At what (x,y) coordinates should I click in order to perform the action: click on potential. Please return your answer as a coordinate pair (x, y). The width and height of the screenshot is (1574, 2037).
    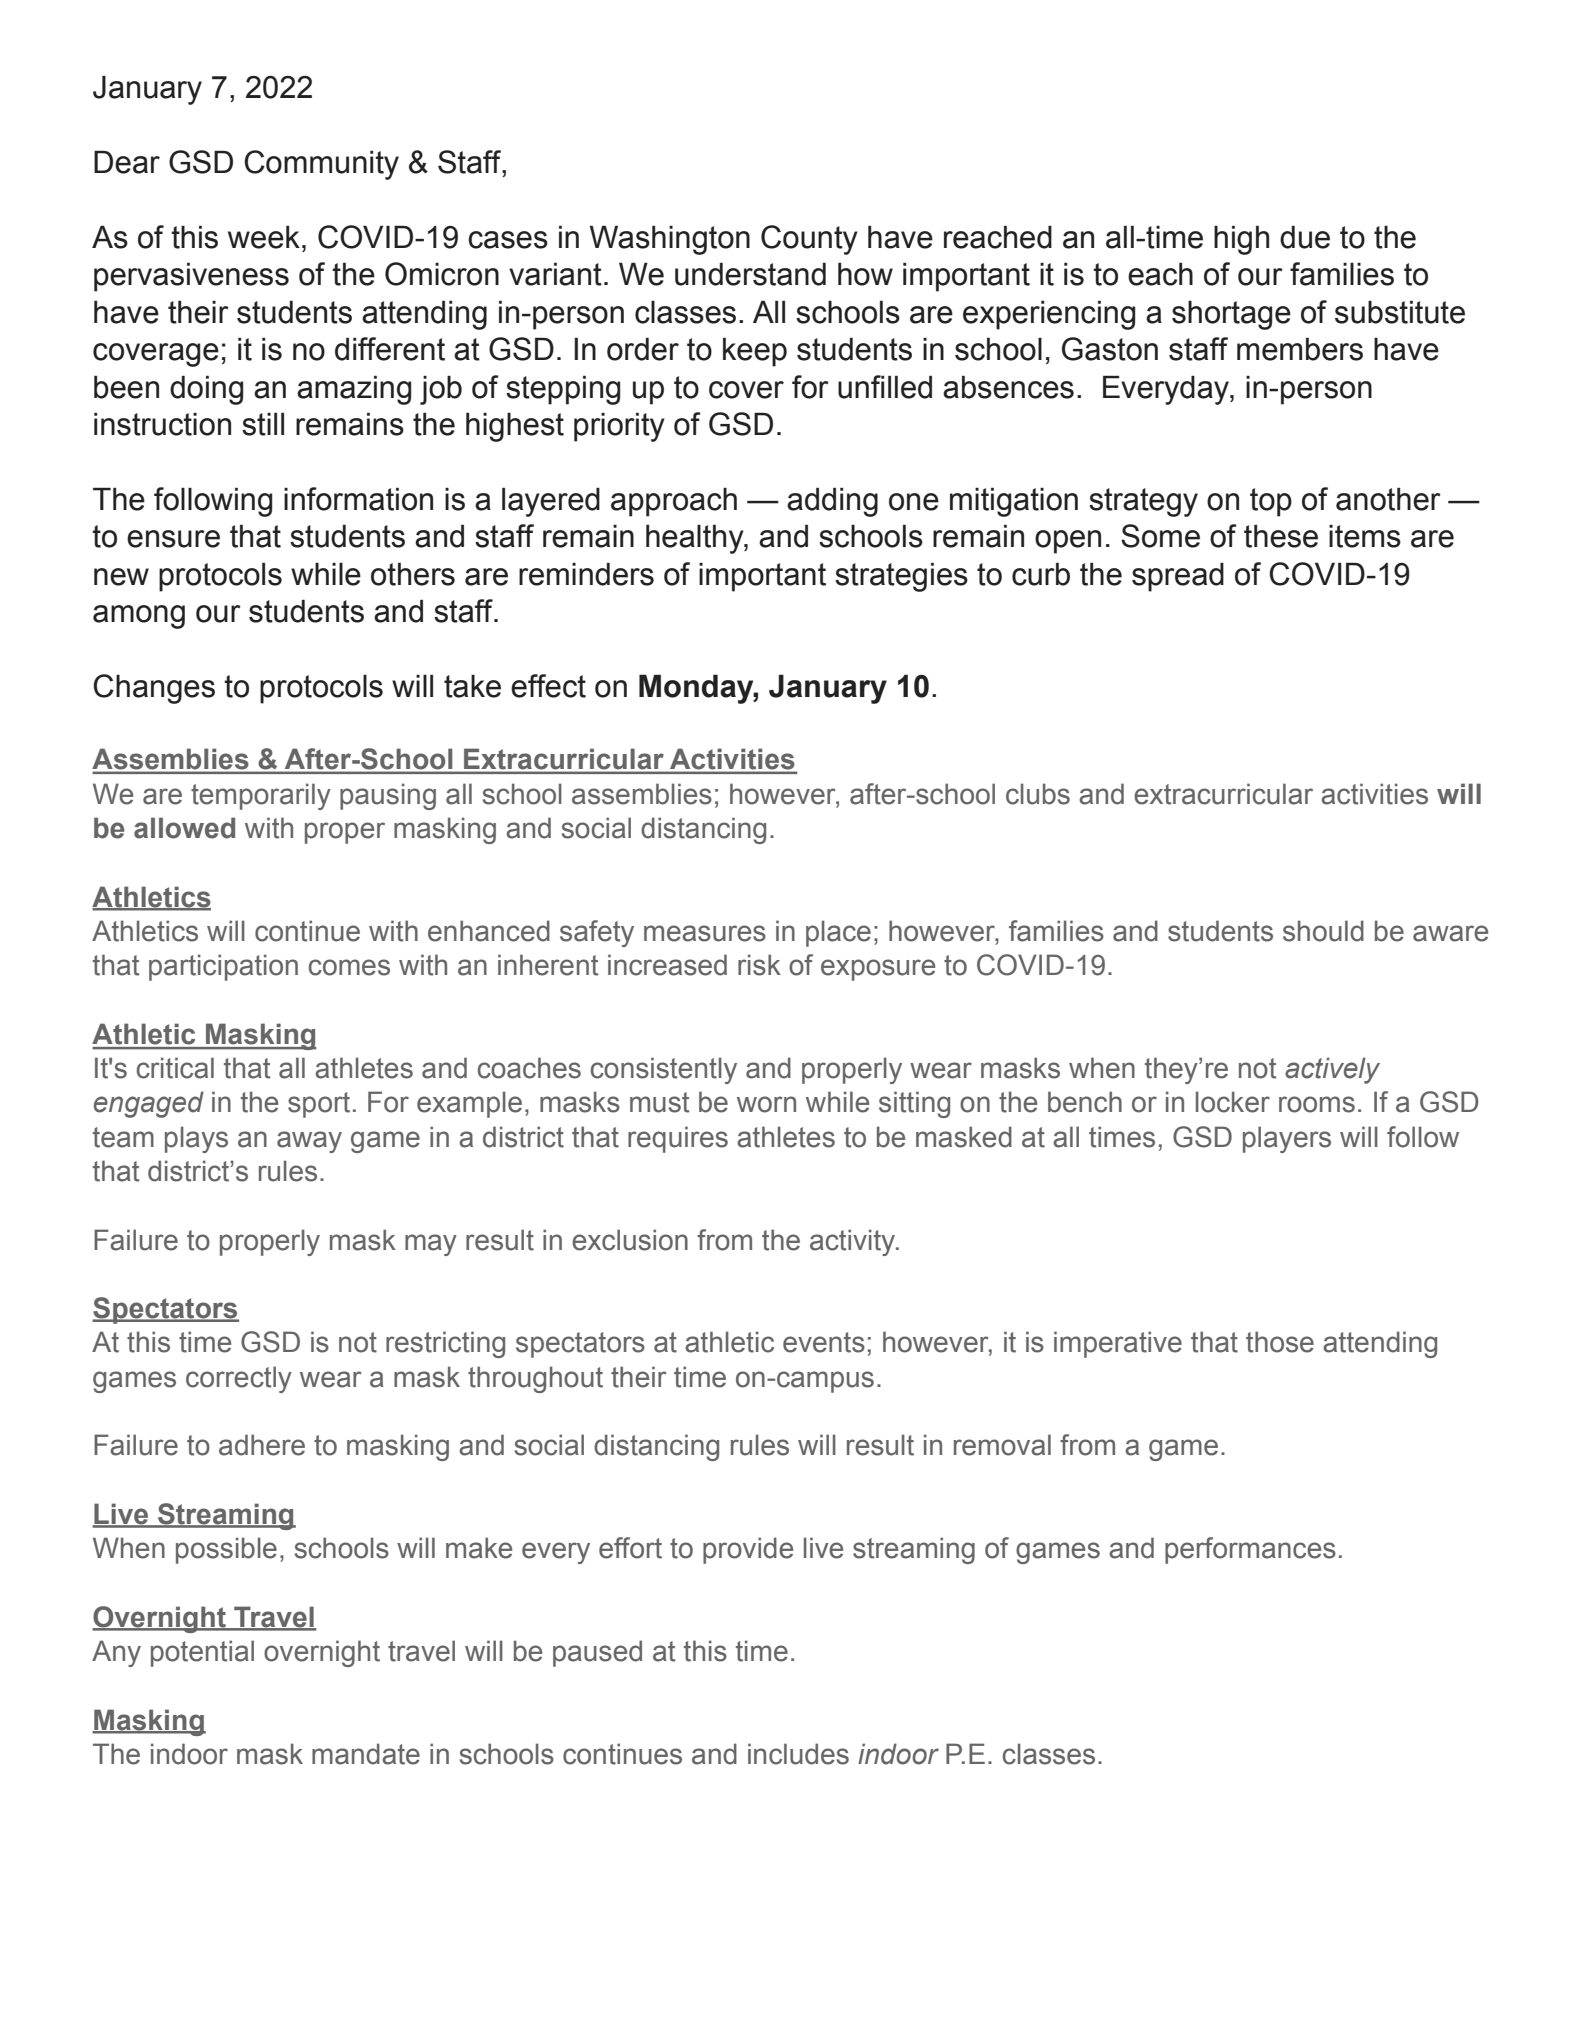
    Looking at the image, I should click on (202, 1653).
